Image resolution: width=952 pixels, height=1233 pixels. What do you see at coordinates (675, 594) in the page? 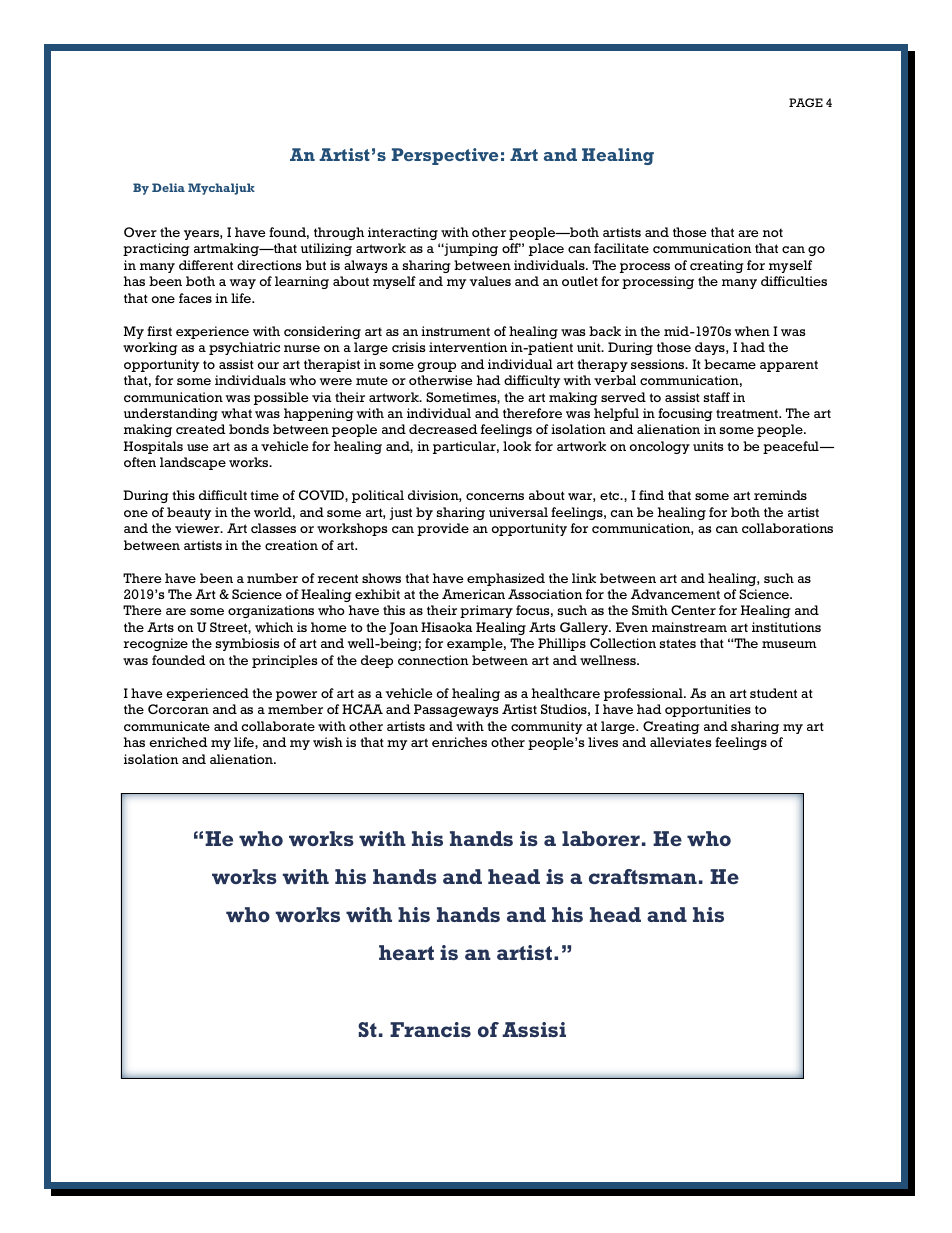
I see `Advancement` at bounding box center [675, 594].
